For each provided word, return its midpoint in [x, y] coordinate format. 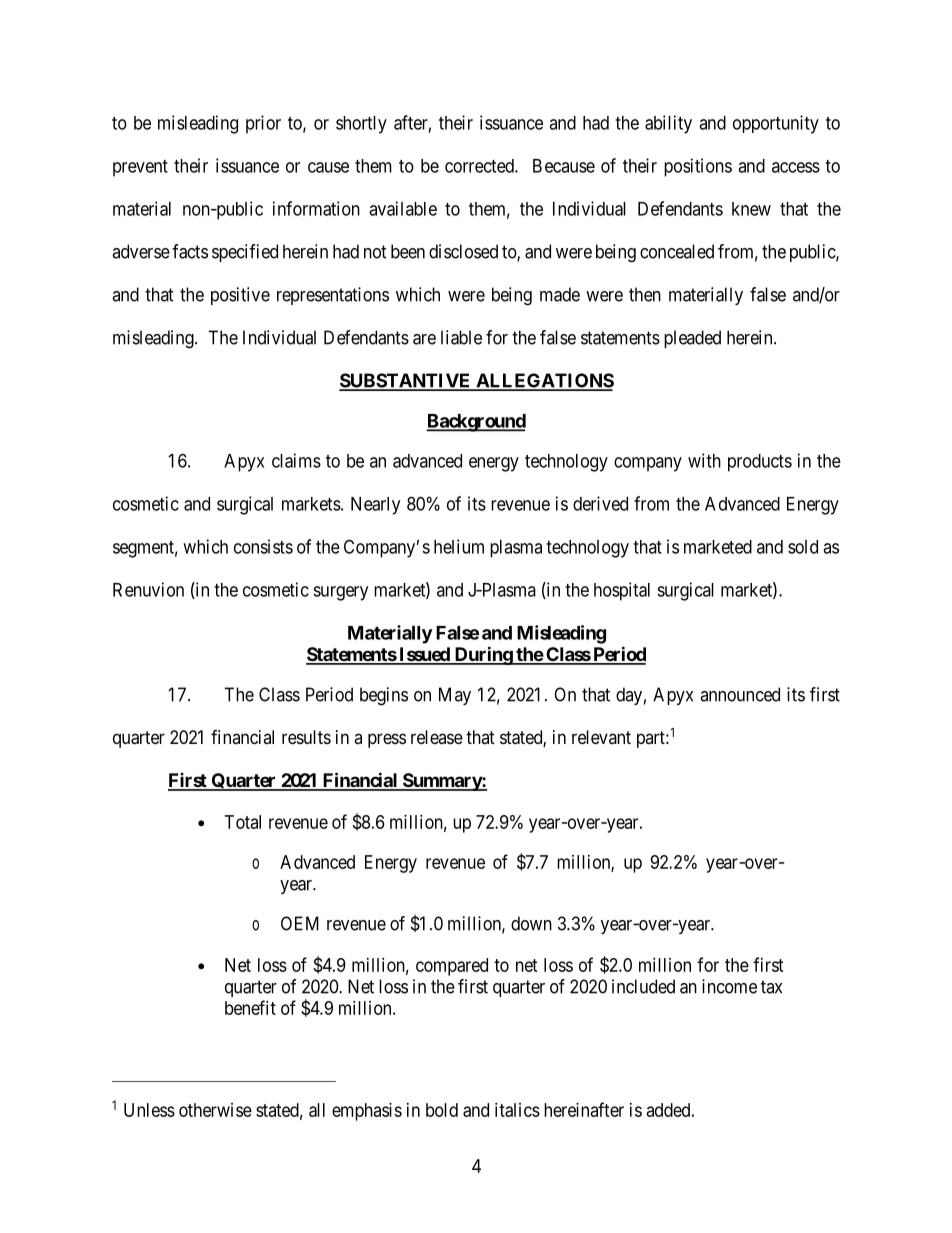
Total [243, 822]
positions [698, 167]
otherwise [215, 1110]
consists [263, 546]
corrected [480, 166]
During [483, 655]
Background [476, 423]
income [729, 986]
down [531, 923]
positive [240, 296]
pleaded [692, 339]
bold [442, 1110]
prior [263, 124]
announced [740, 694]
